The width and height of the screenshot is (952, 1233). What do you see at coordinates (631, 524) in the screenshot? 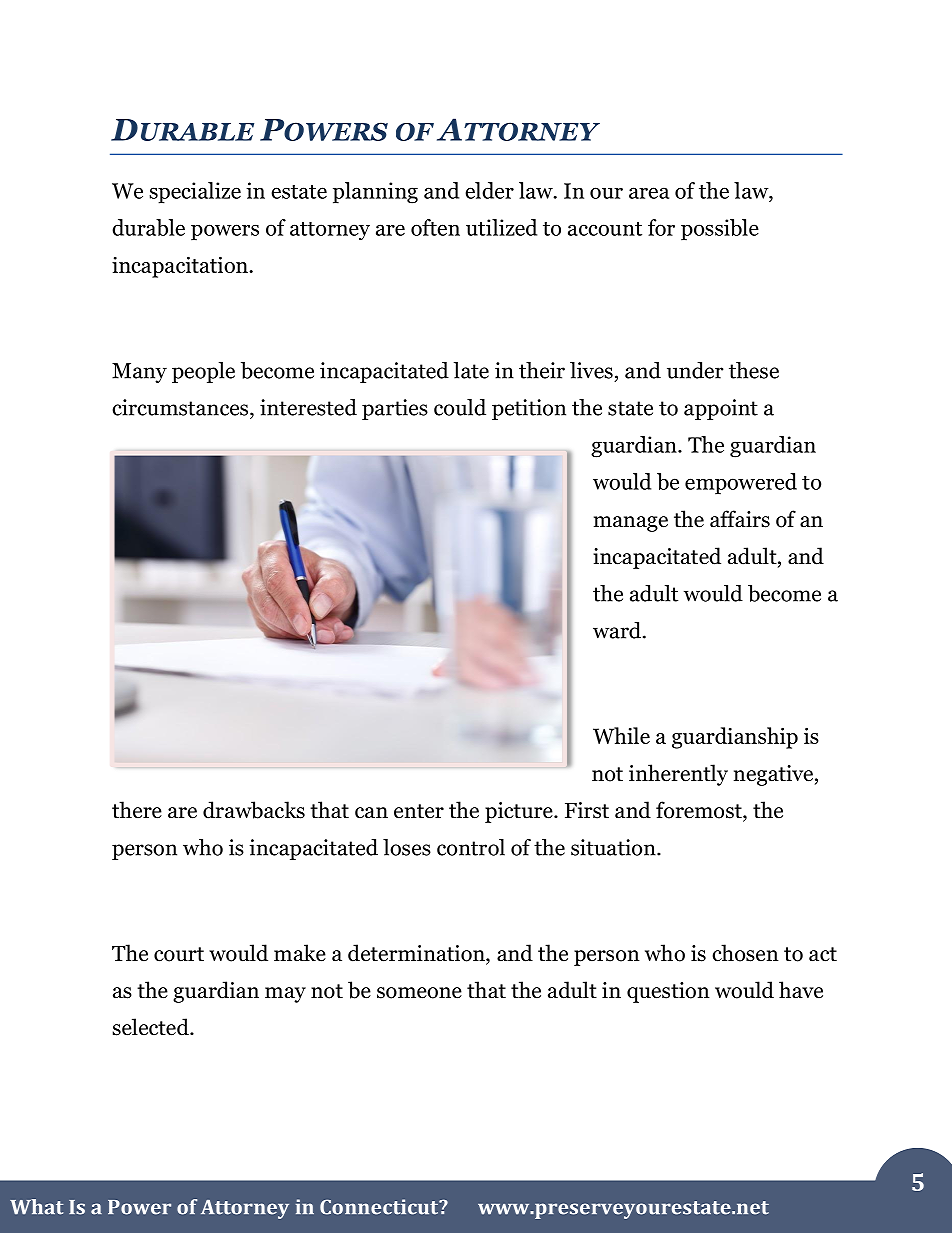
I see `manage` at bounding box center [631, 524].
